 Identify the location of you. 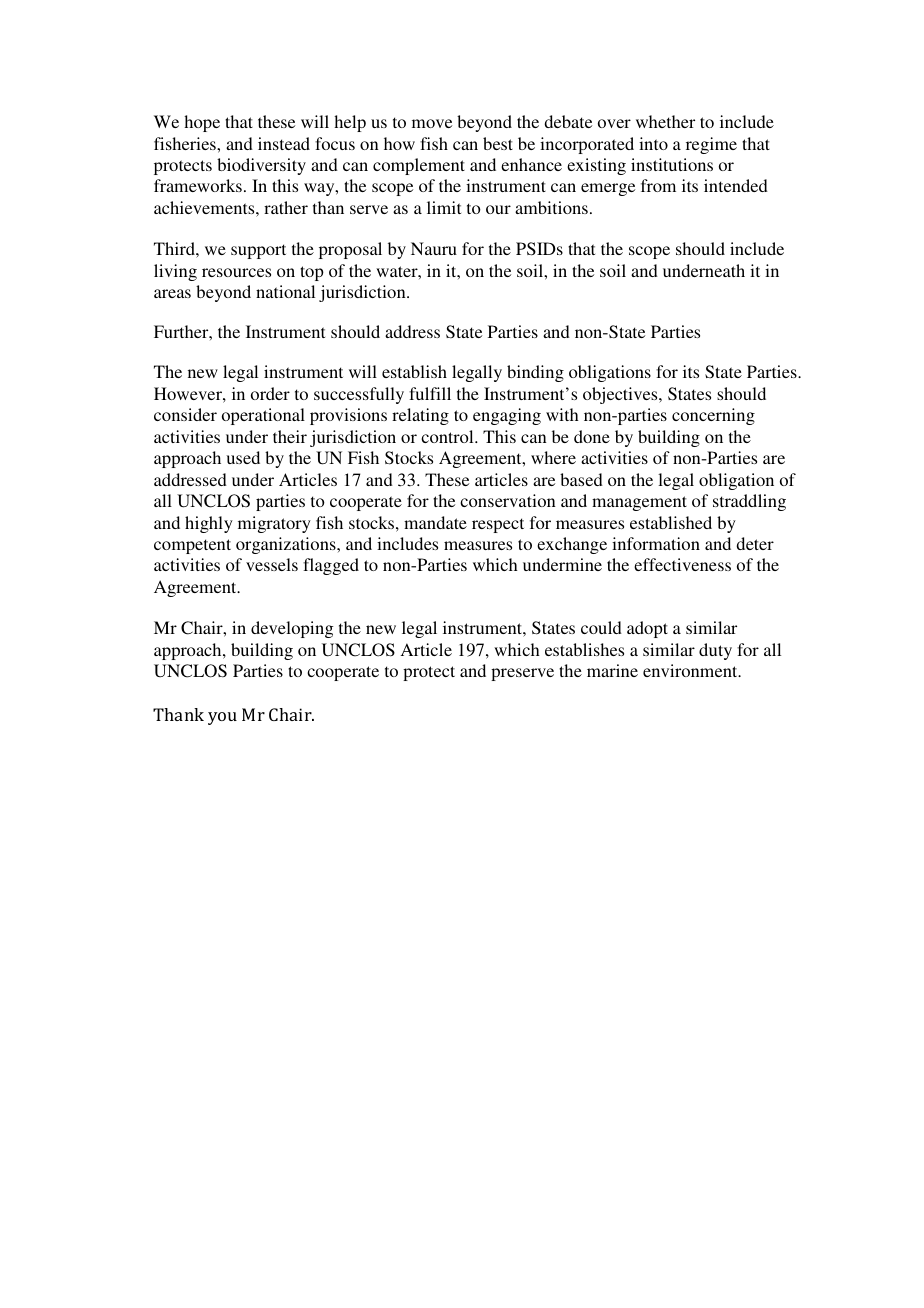
(222, 718).
